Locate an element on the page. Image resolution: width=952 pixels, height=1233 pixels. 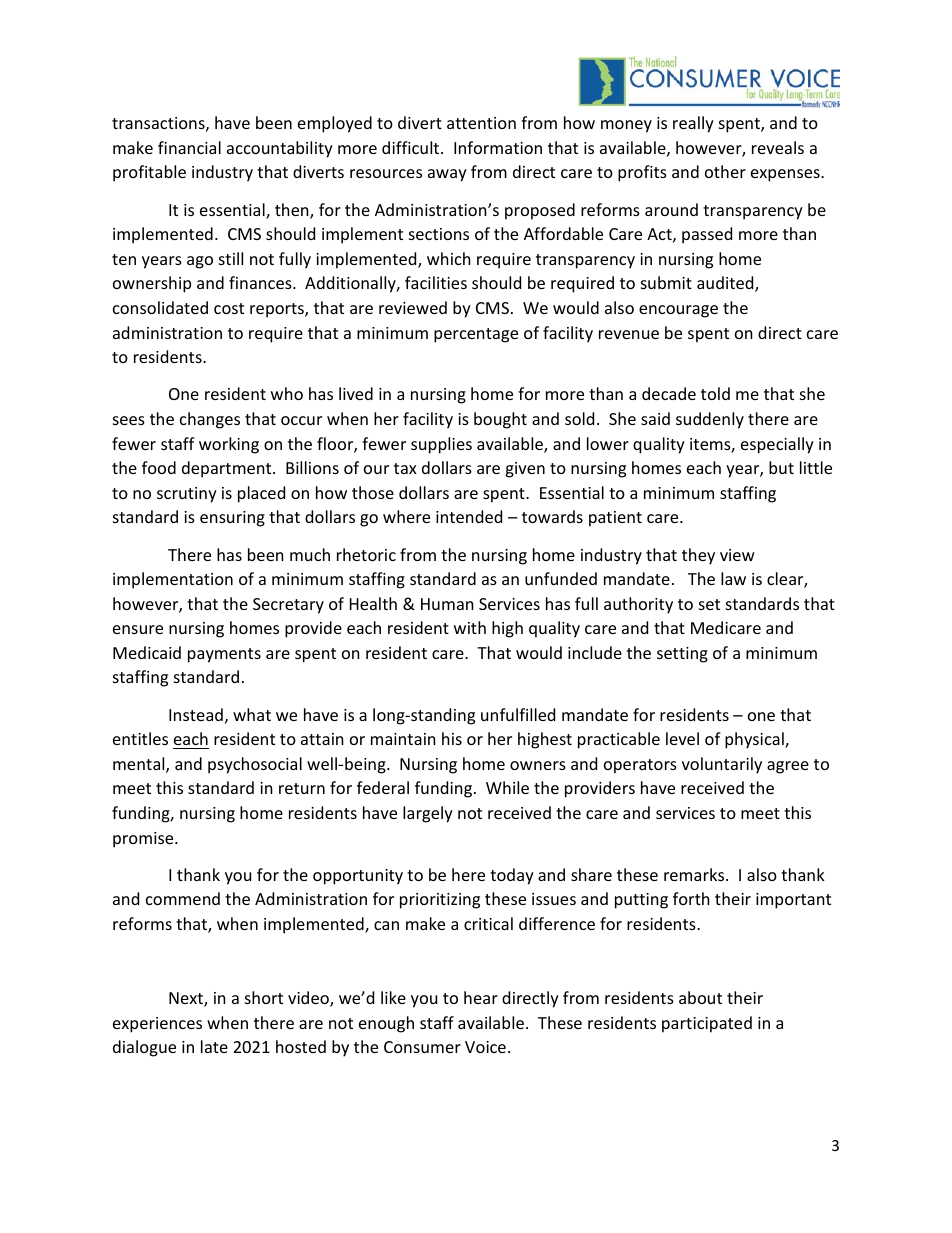
other is located at coordinates (725, 171).
